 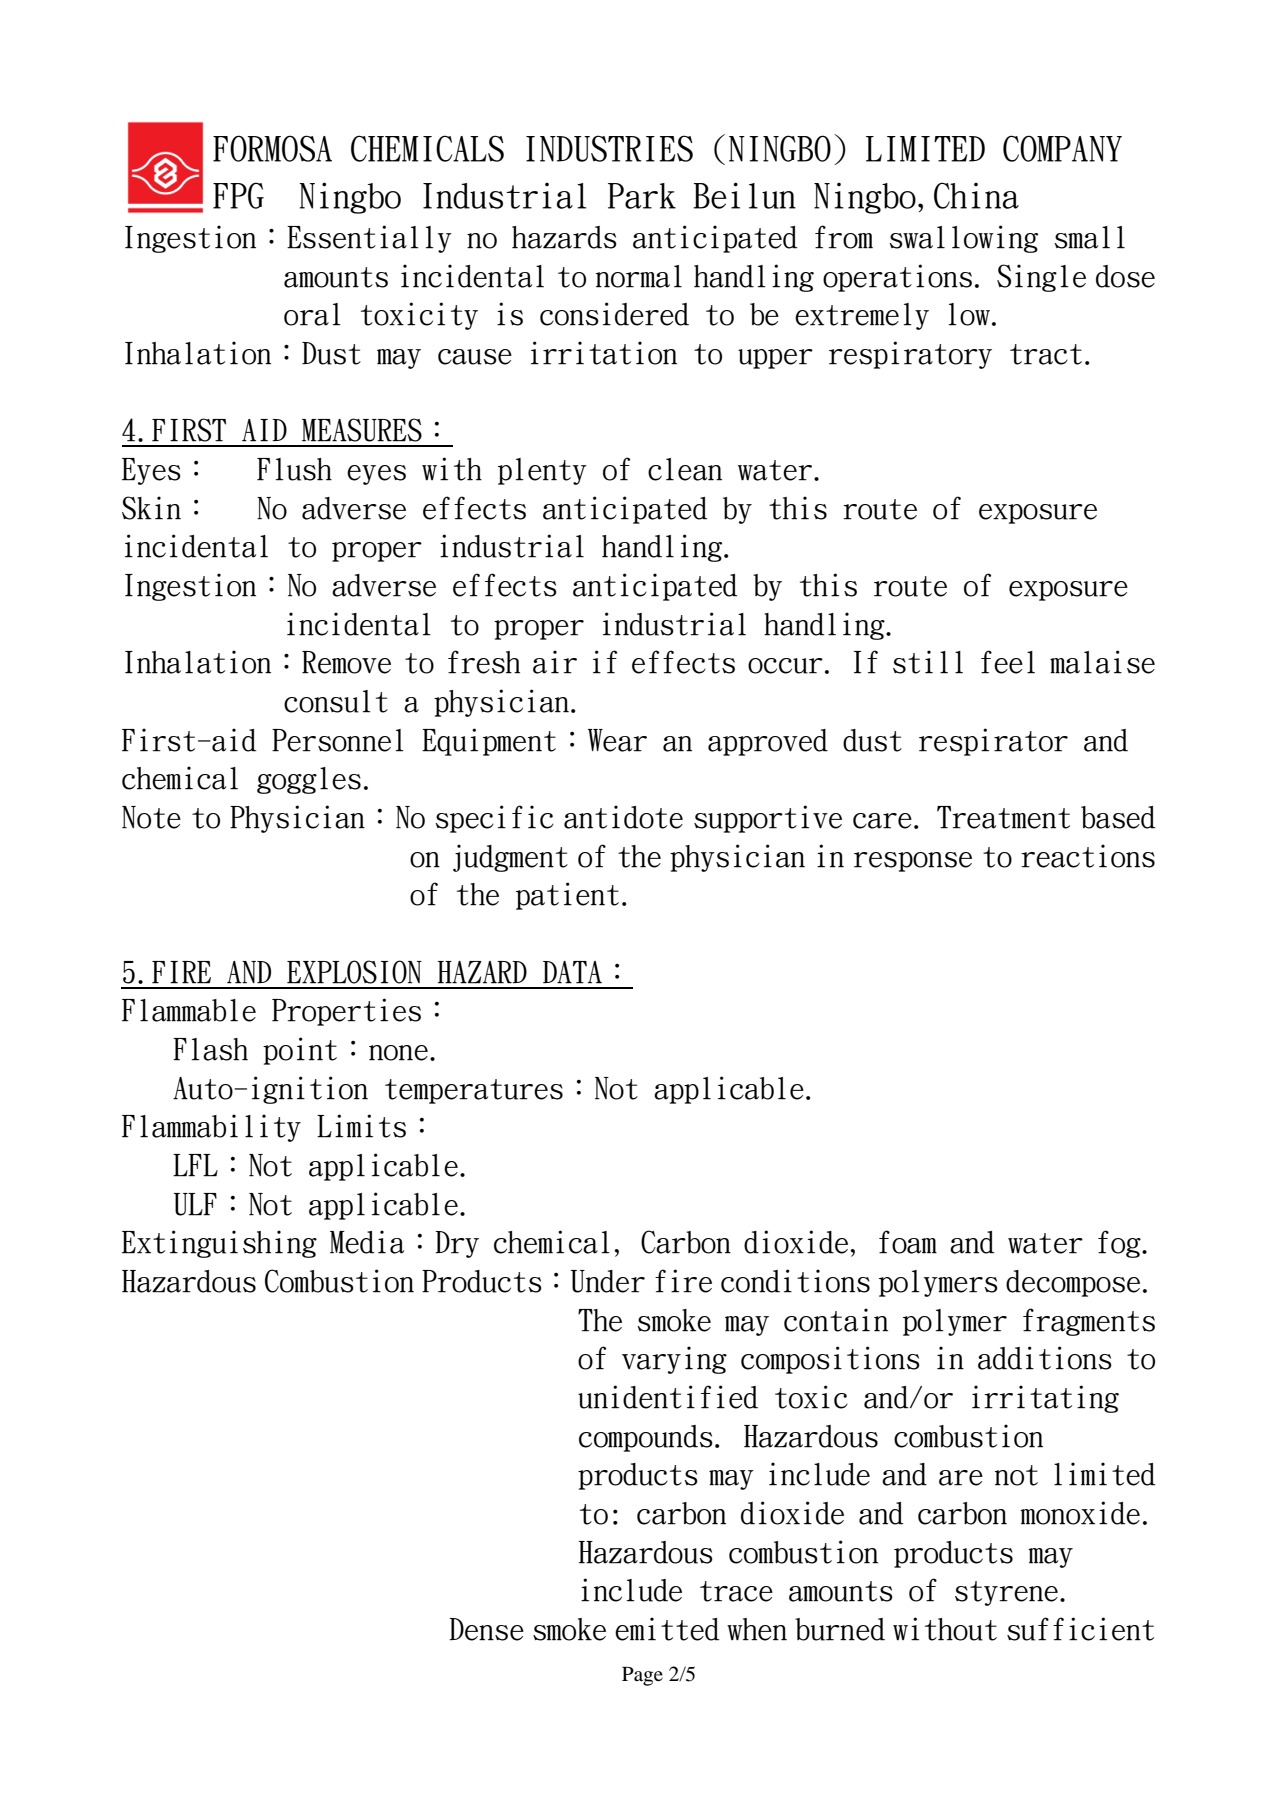 What do you see at coordinates (642, 196) in the screenshot?
I see `Park` at bounding box center [642, 196].
